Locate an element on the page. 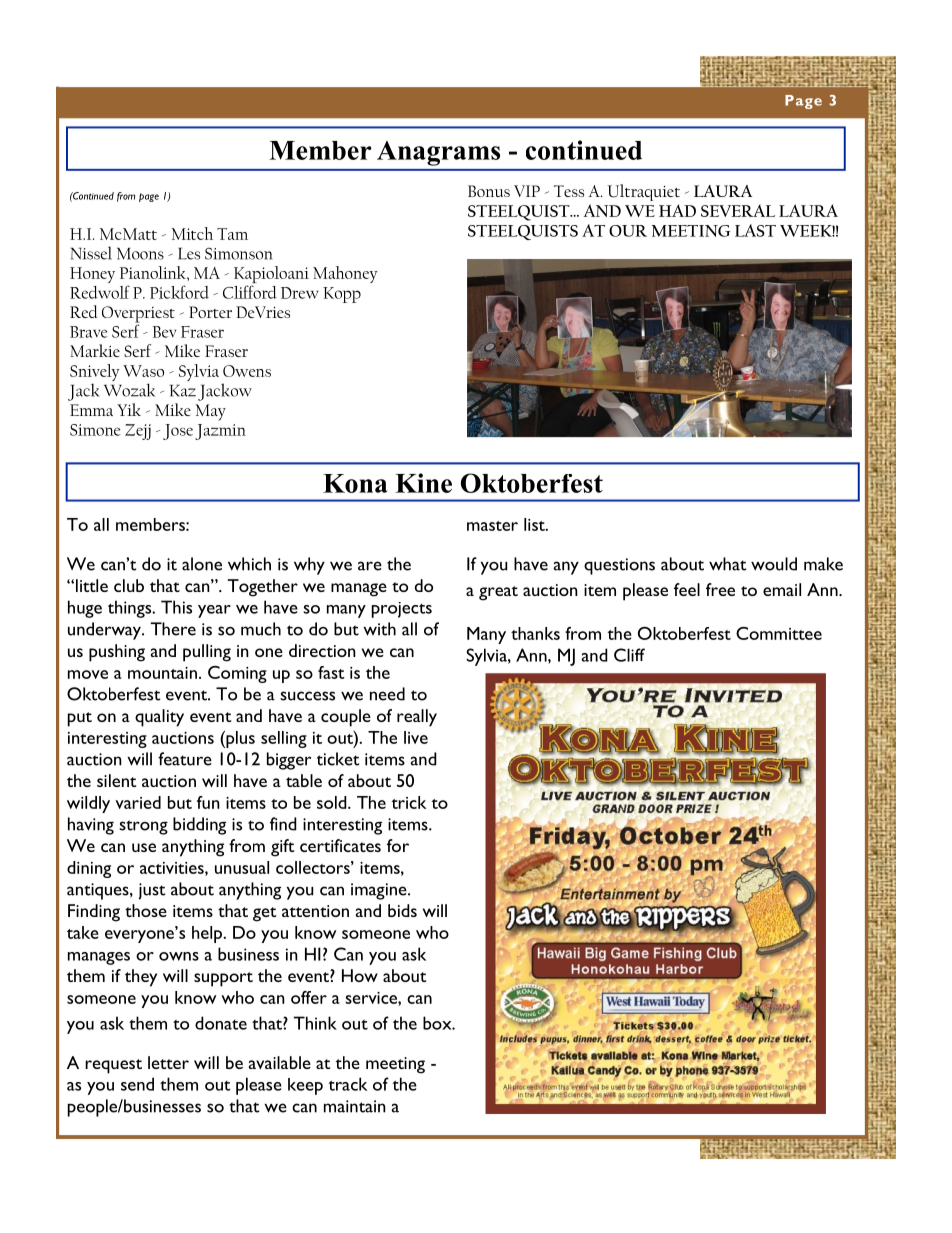 Image resolution: width=952 pixels, height=1233 pixels. There is located at coordinates (173, 629).
